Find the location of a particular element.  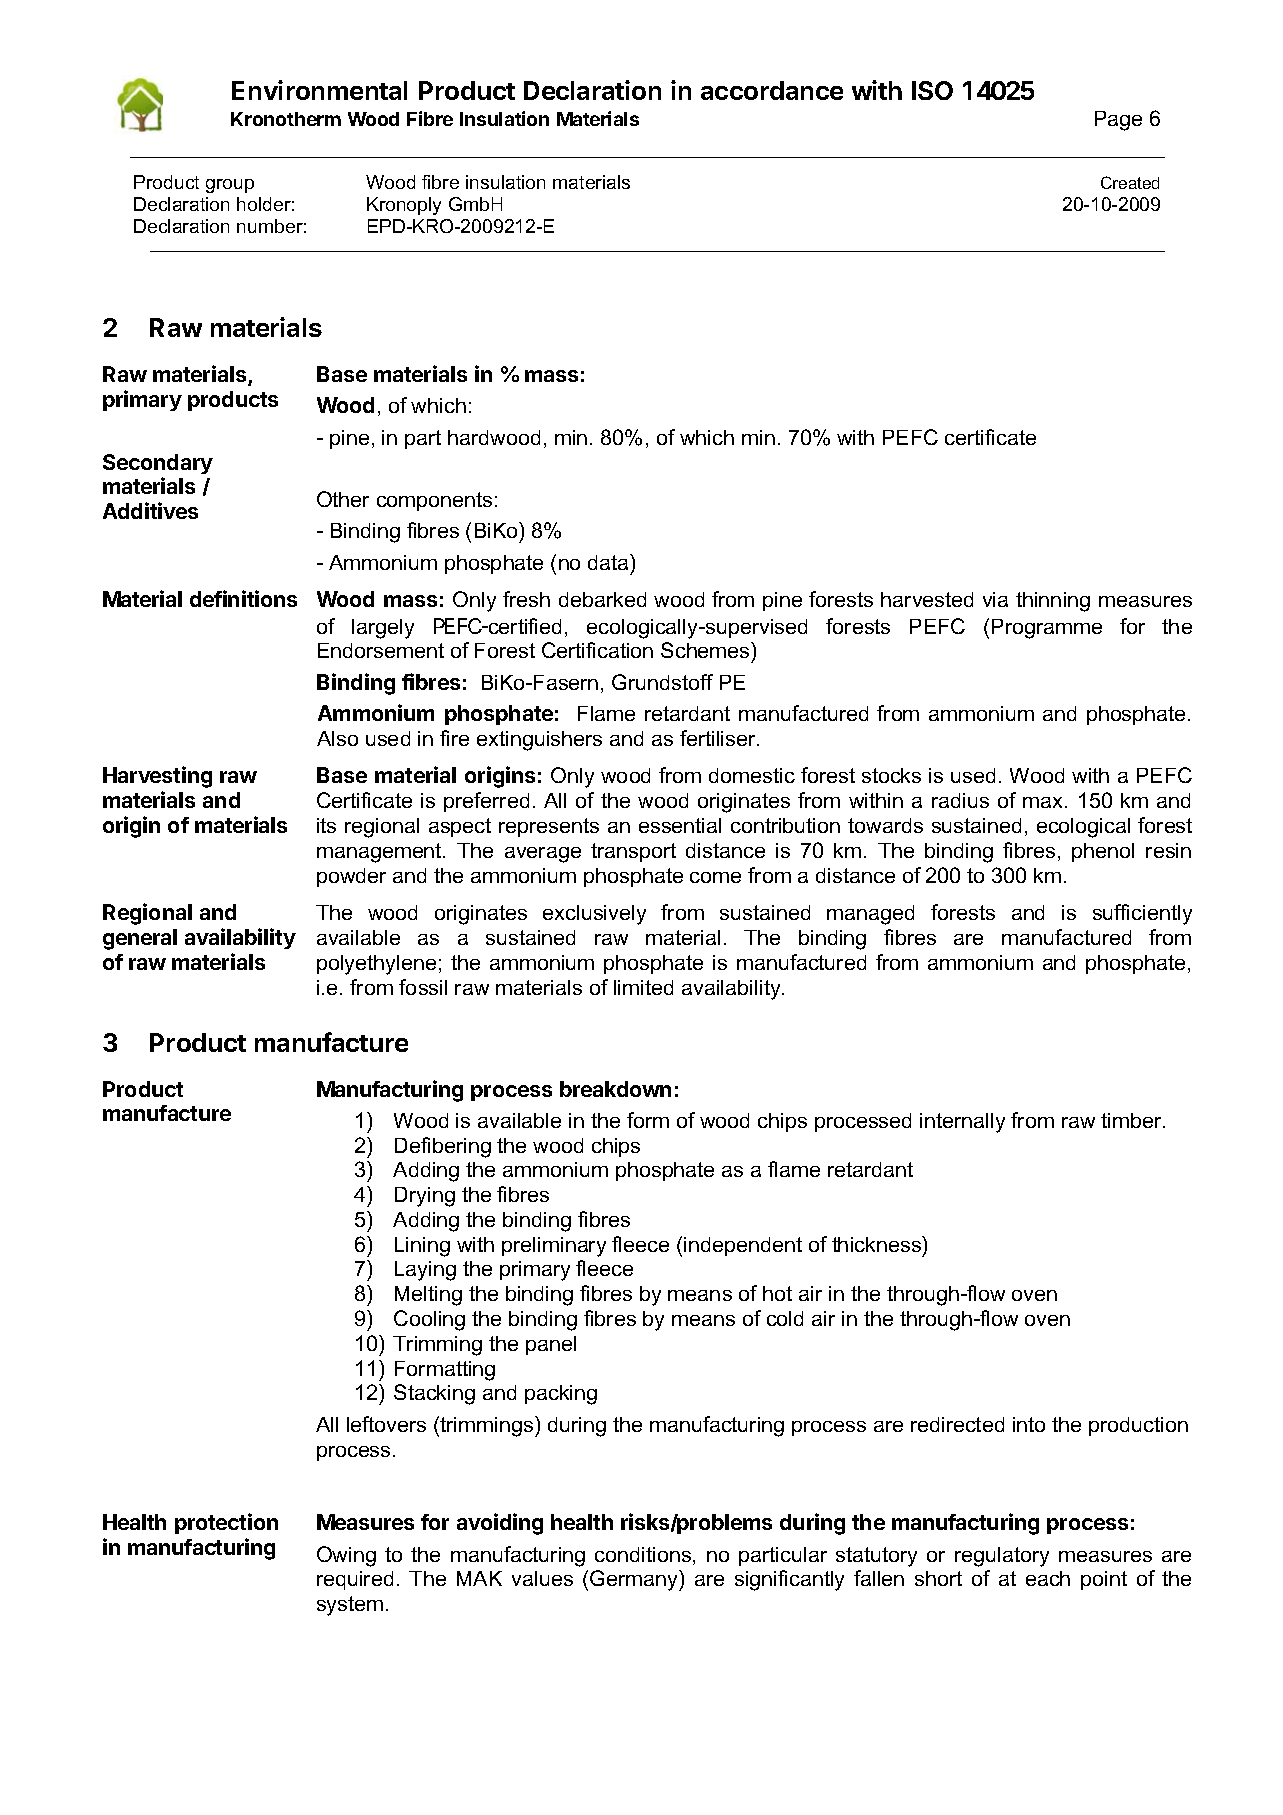

thinning is located at coordinates (1053, 602).
